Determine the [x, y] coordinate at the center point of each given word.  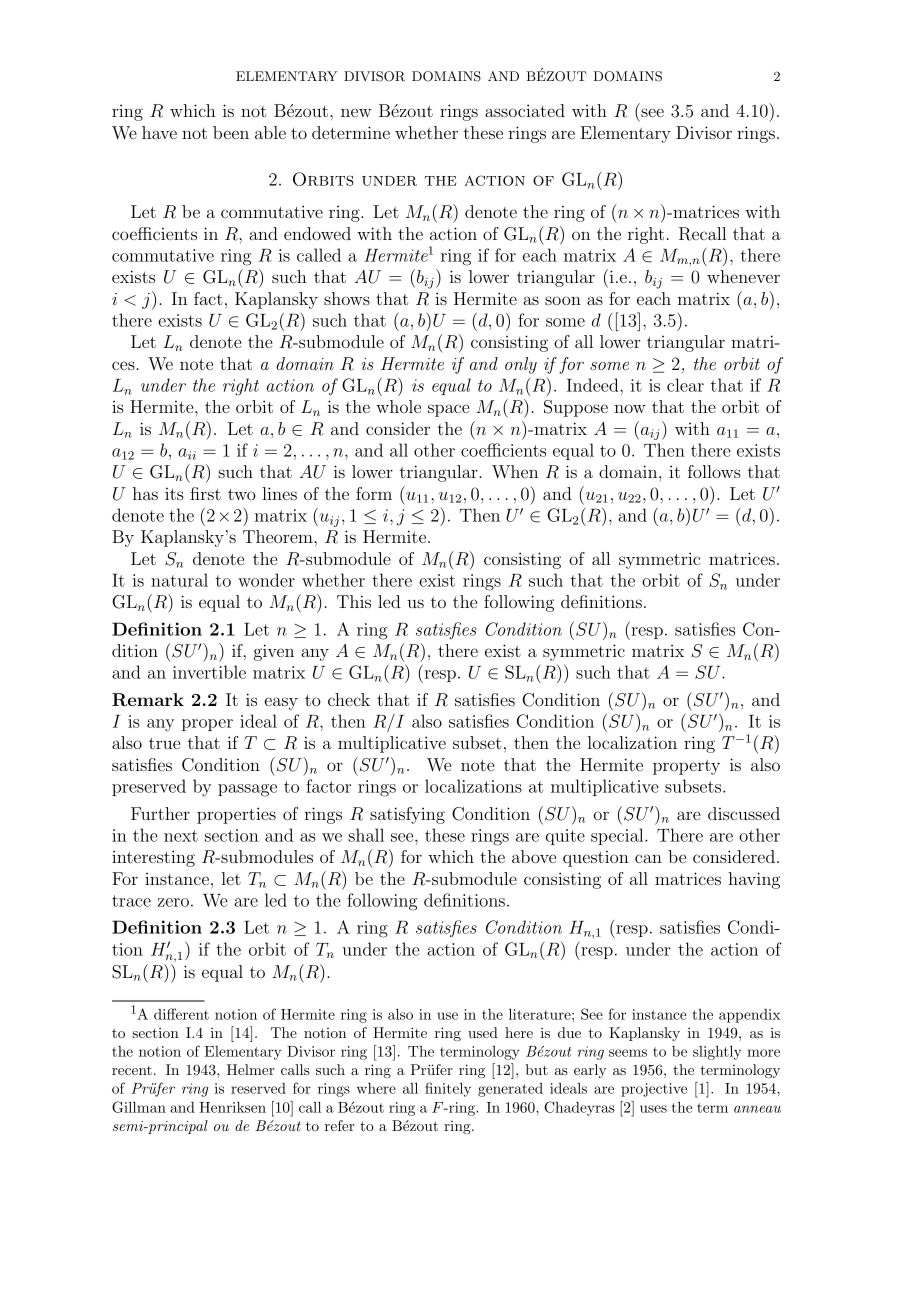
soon [563, 300]
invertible [209, 672]
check [349, 699]
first [205, 493]
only [521, 365]
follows [714, 471]
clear [685, 385]
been [231, 132]
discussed [744, 813]
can [648, 858]
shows [347, 298]
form [374, 493]
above [534, 856]
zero [173, 902]
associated [525, 110]
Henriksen [232, 1107]
